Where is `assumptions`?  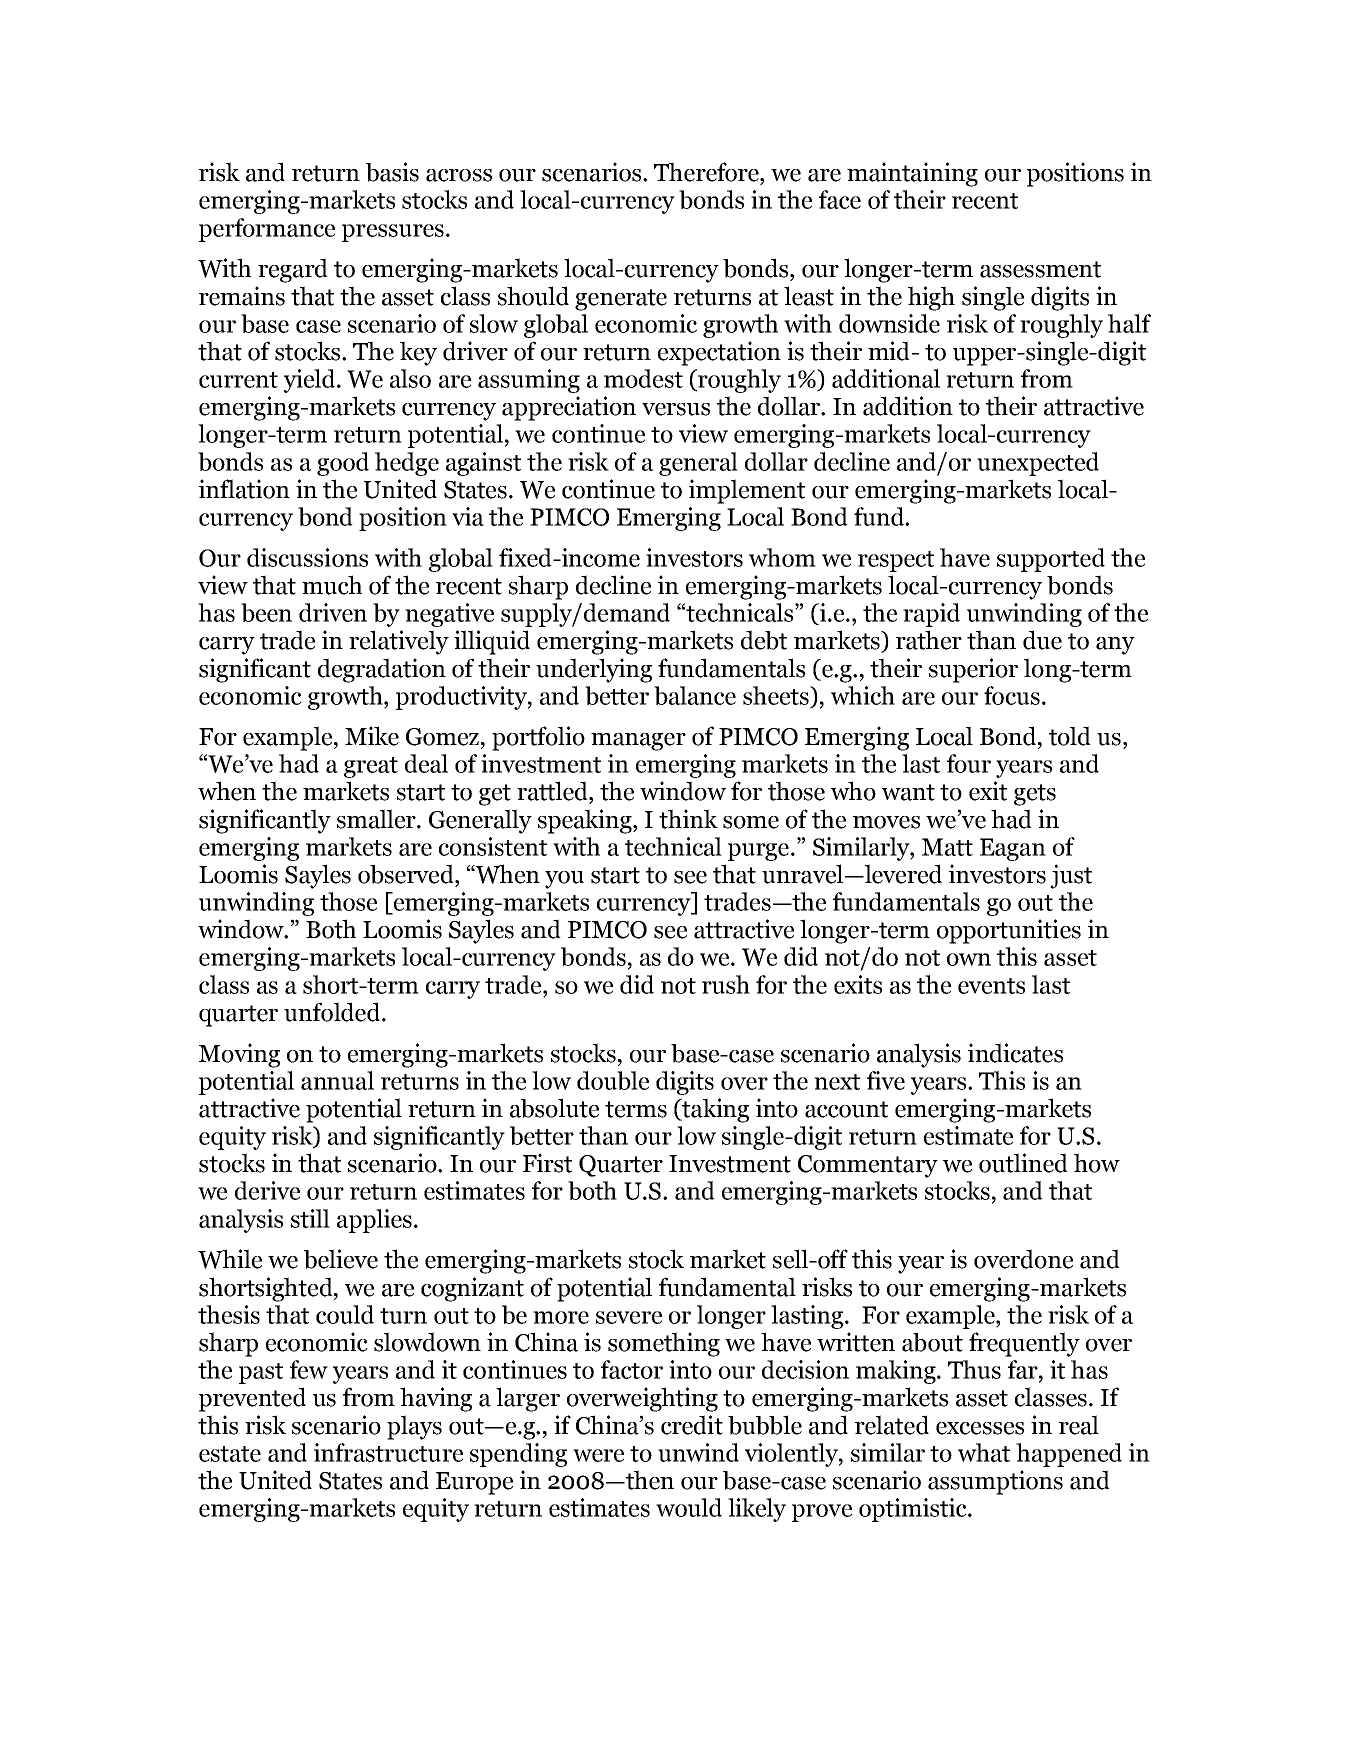
assumptions is located at coordinates (995, 1482).
